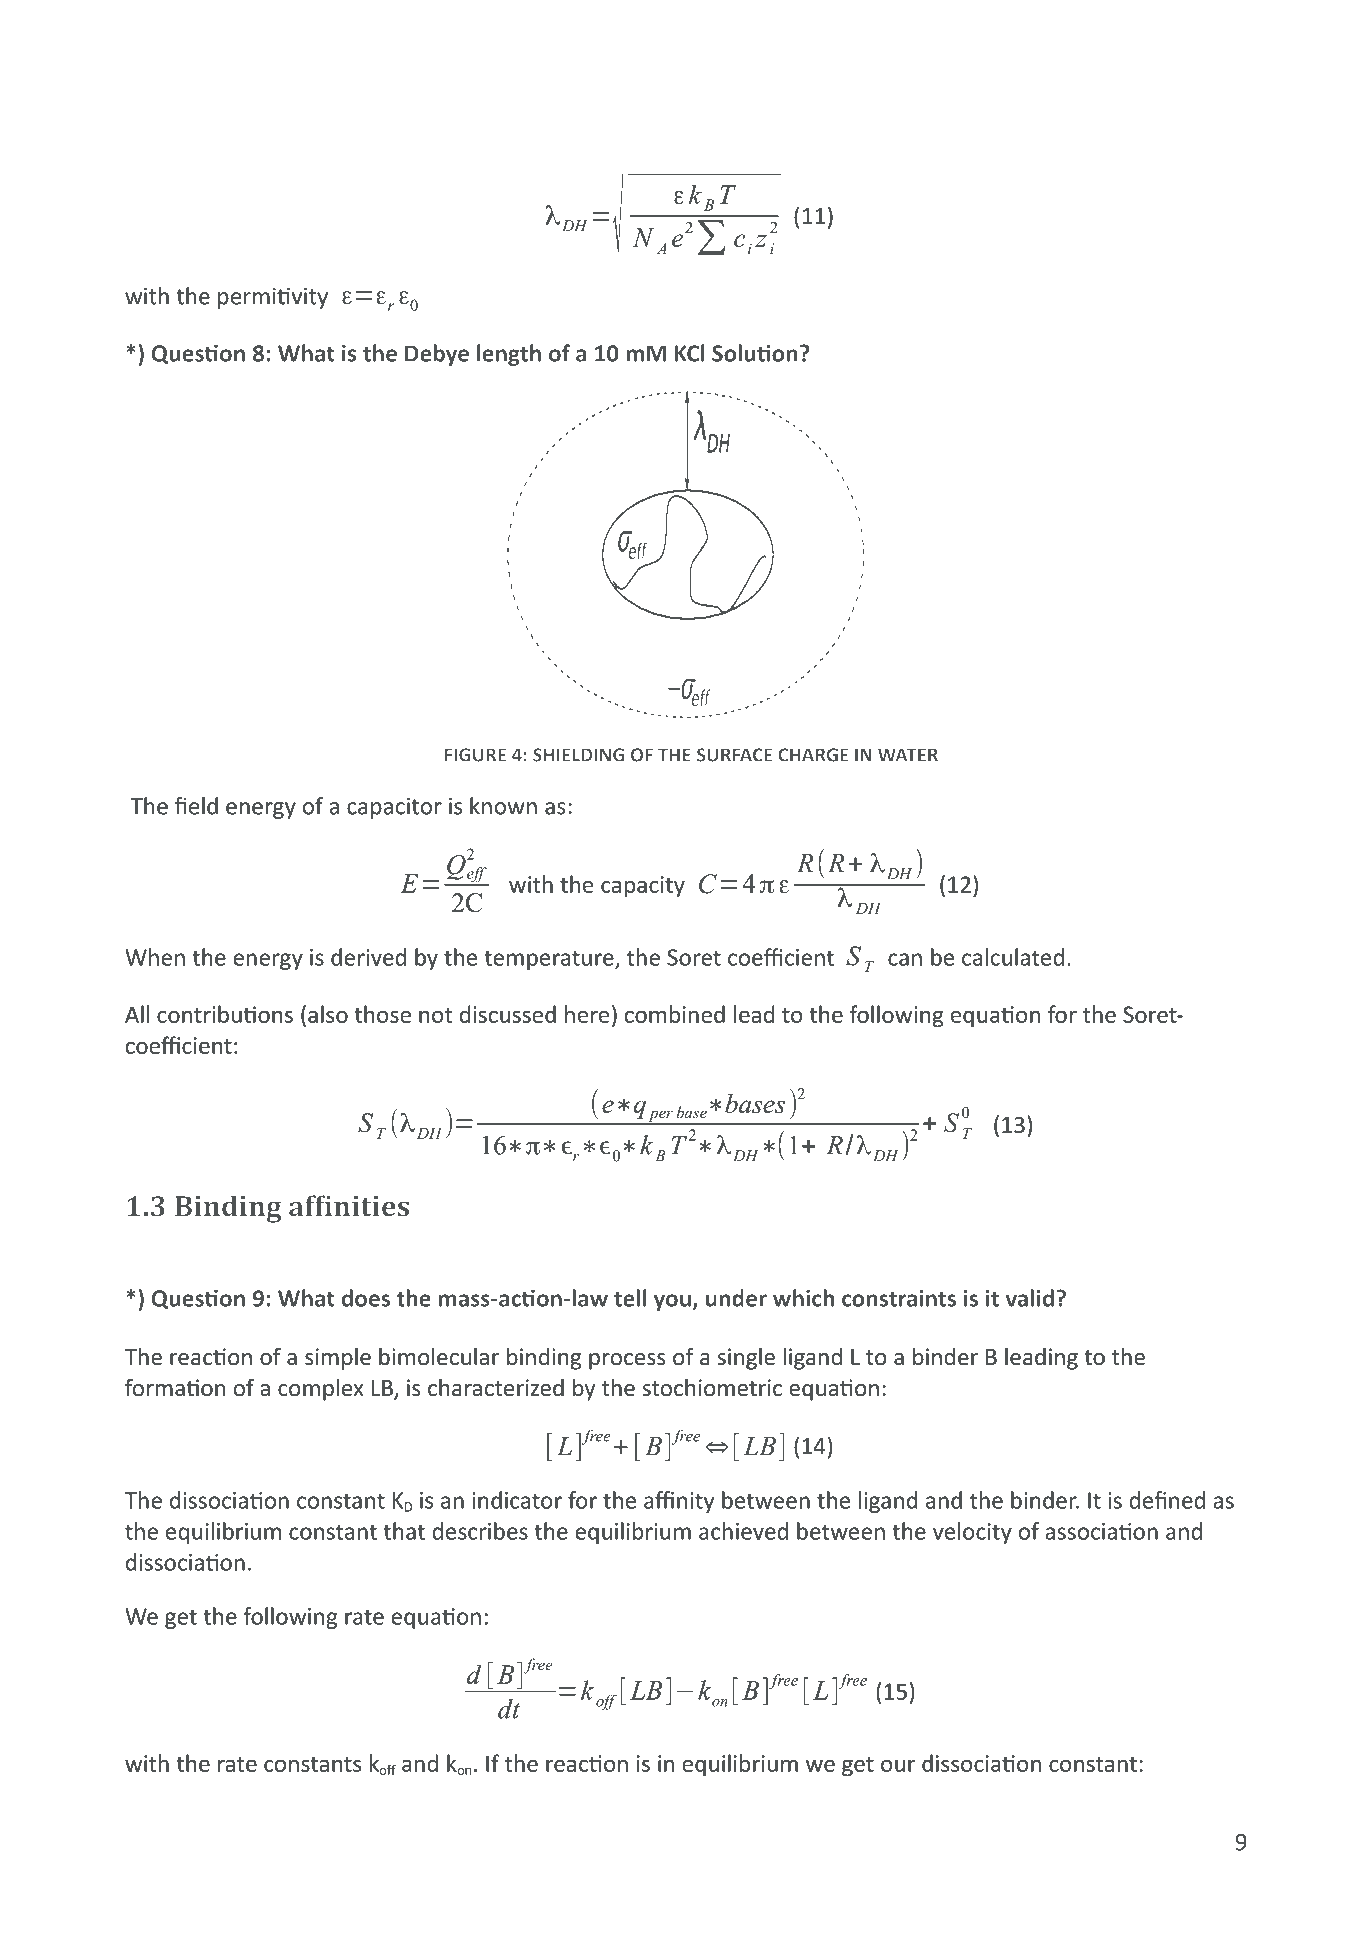 The height and width of the screenshot is (1940, 1371). Describe the element at coordinates (509, 355) in the screenshot. I see `length` at that location.
